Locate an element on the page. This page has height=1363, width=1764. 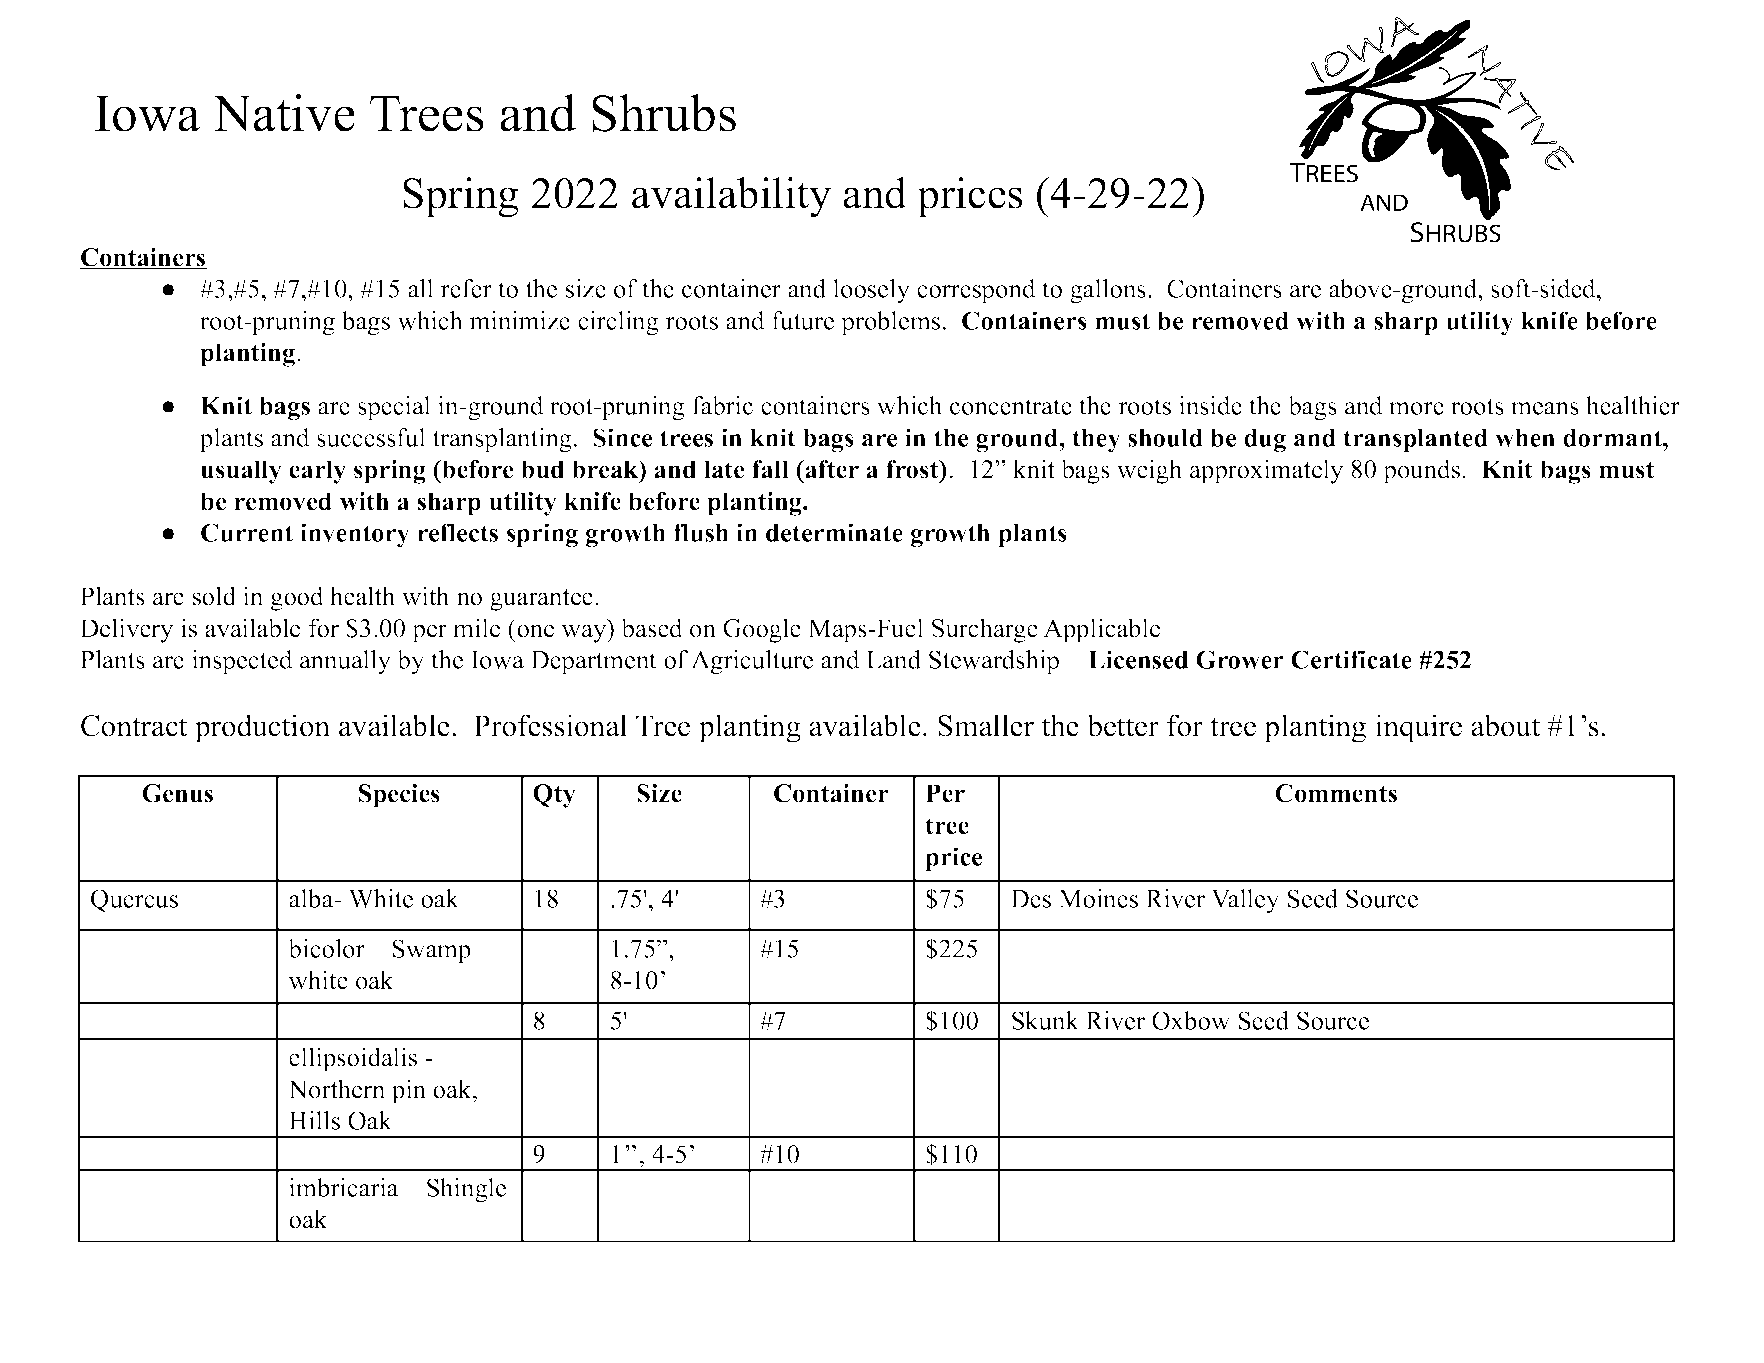
Northern is located at coordinates (336, 1089).
